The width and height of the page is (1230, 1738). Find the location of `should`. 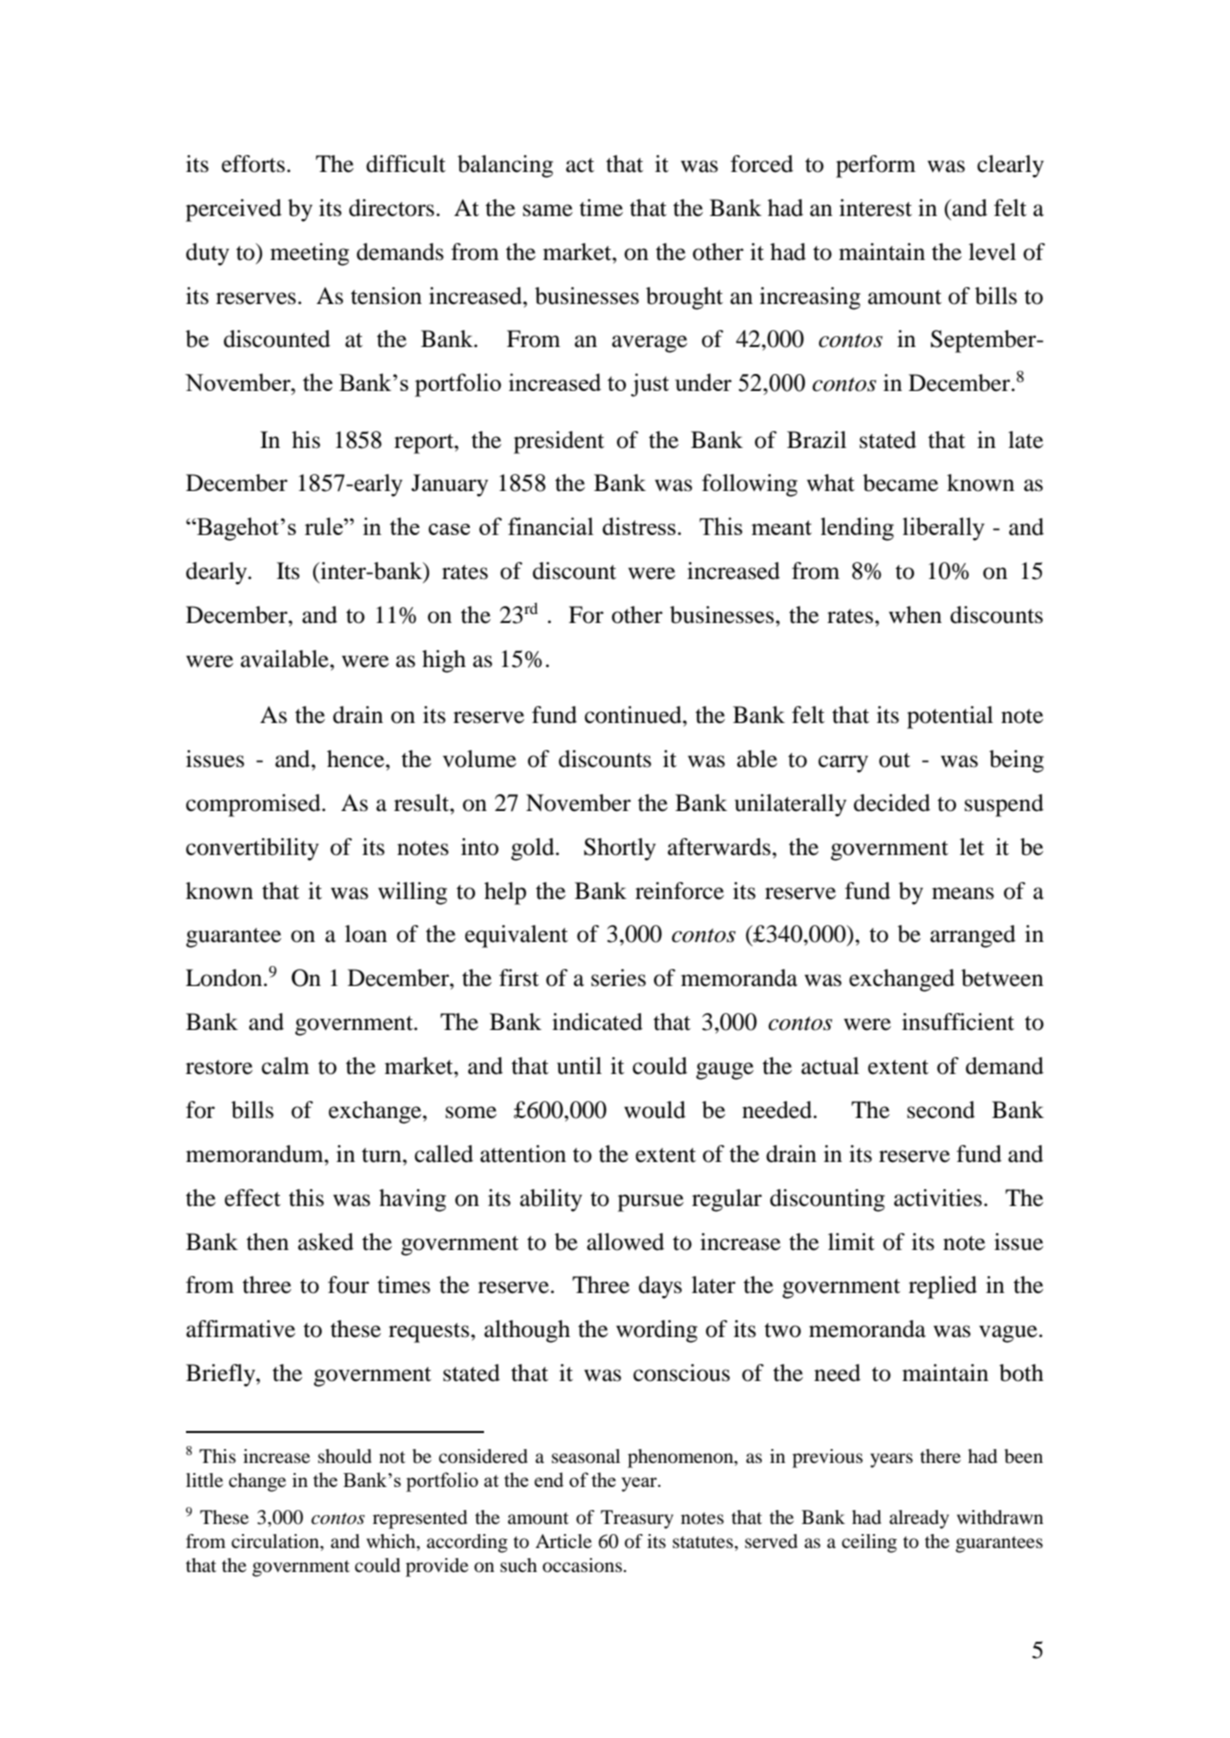

should is located at coordinates (345, 1456).
